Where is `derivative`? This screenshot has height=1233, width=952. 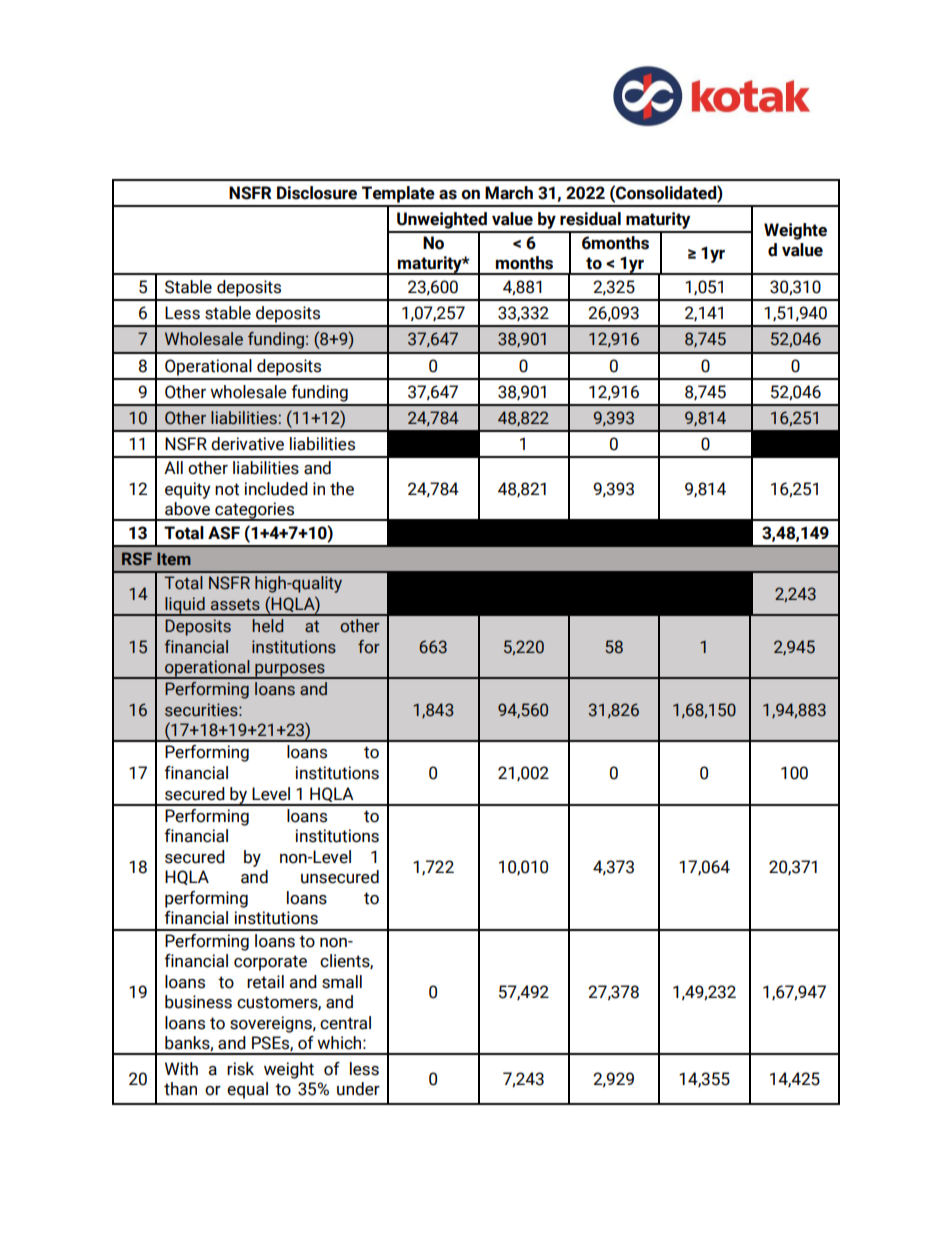 derivative is located at coordinates (247, 444).
